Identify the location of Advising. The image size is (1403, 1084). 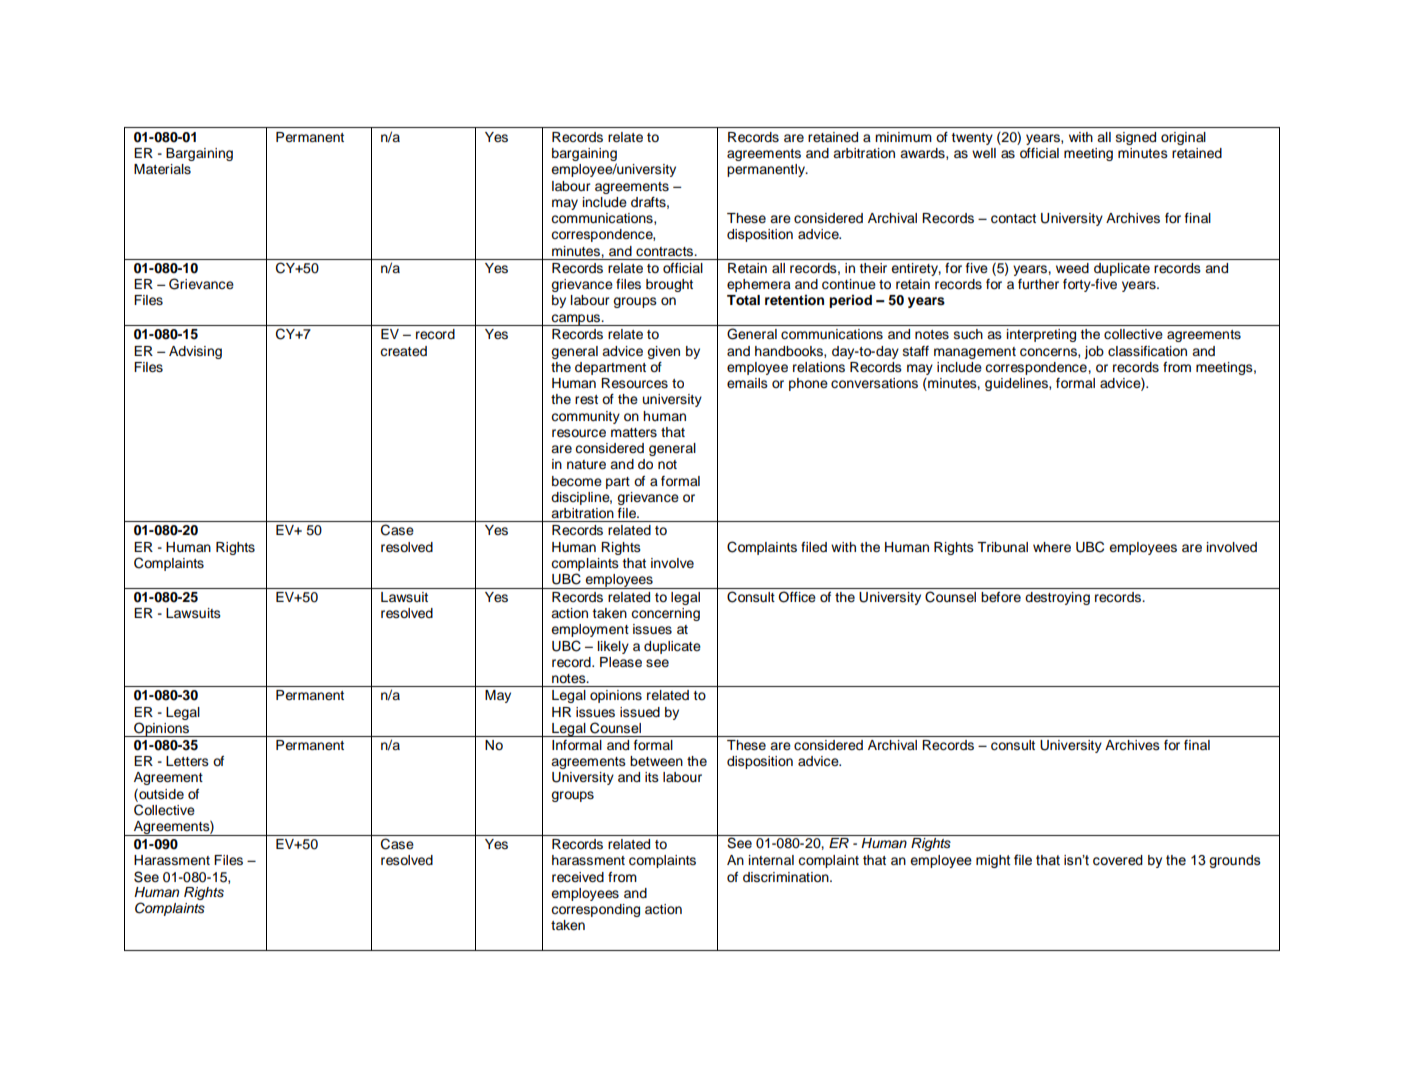
(195, 352).
